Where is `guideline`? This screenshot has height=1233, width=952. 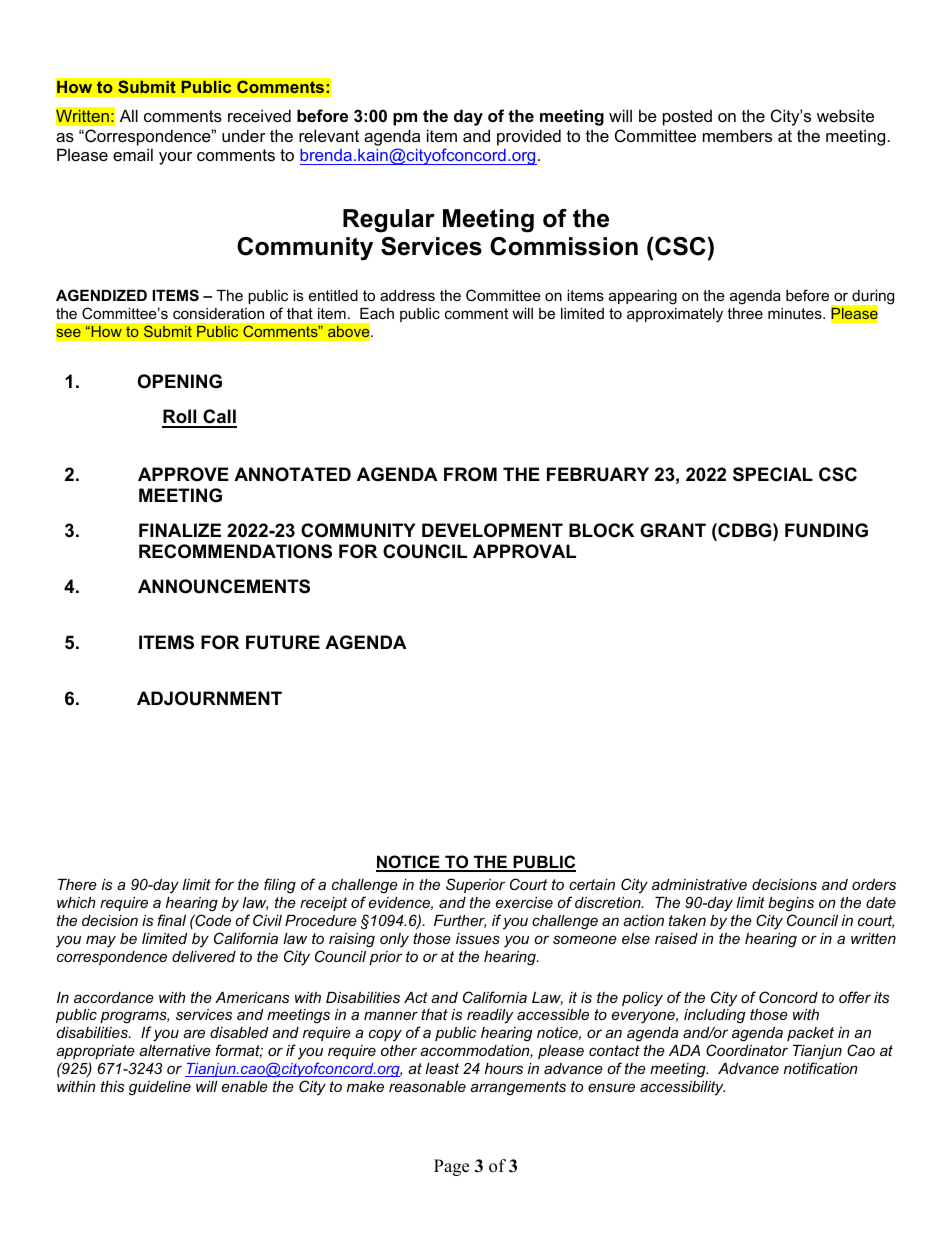 guideline is located at coordinates (160, 1088).
